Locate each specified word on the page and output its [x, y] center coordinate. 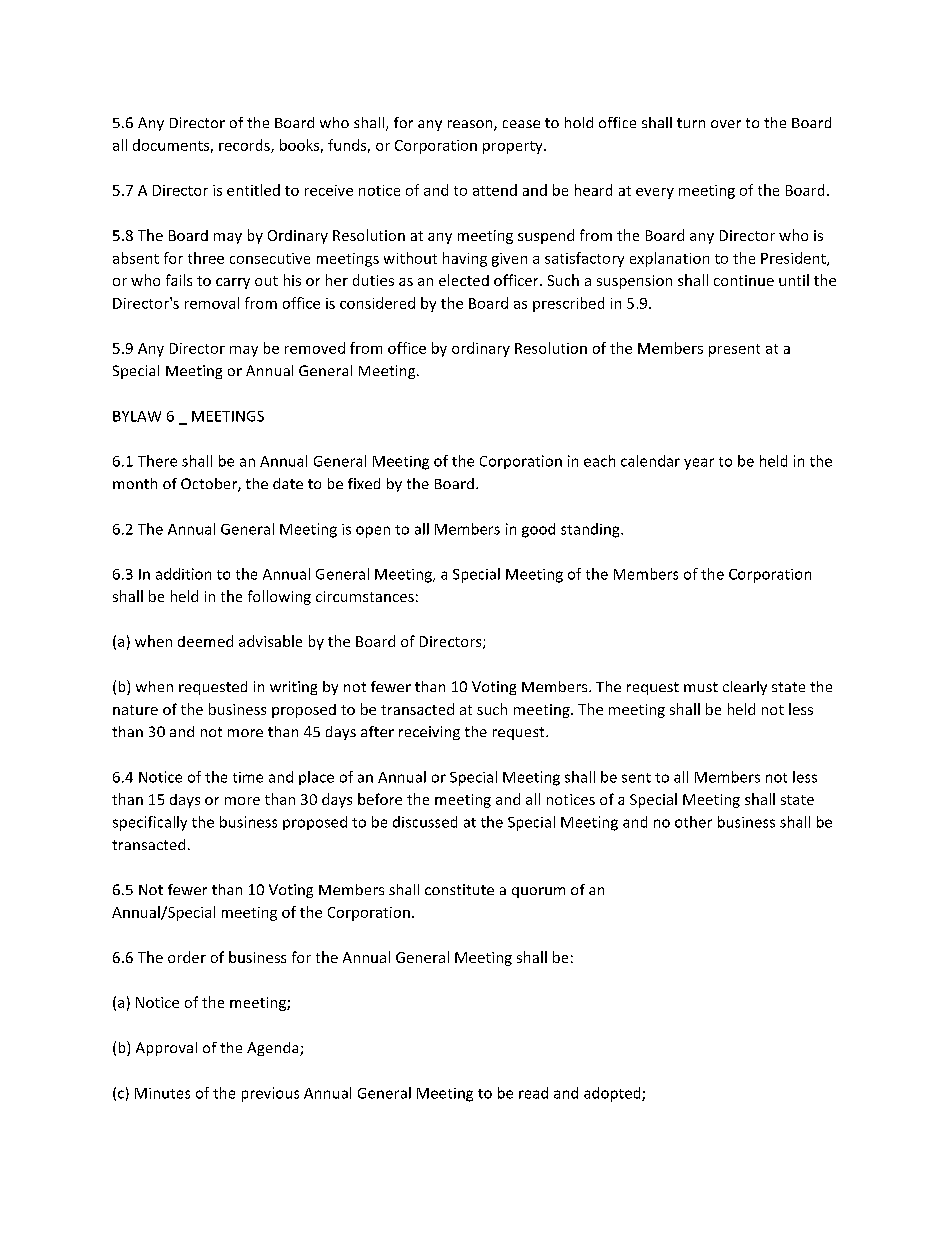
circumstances [365, 596]
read [533, 1093]
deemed [205, 641]
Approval [166, 1049]
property [514, 147]
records [245, 146]
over [726, 124]
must [701, 687]
